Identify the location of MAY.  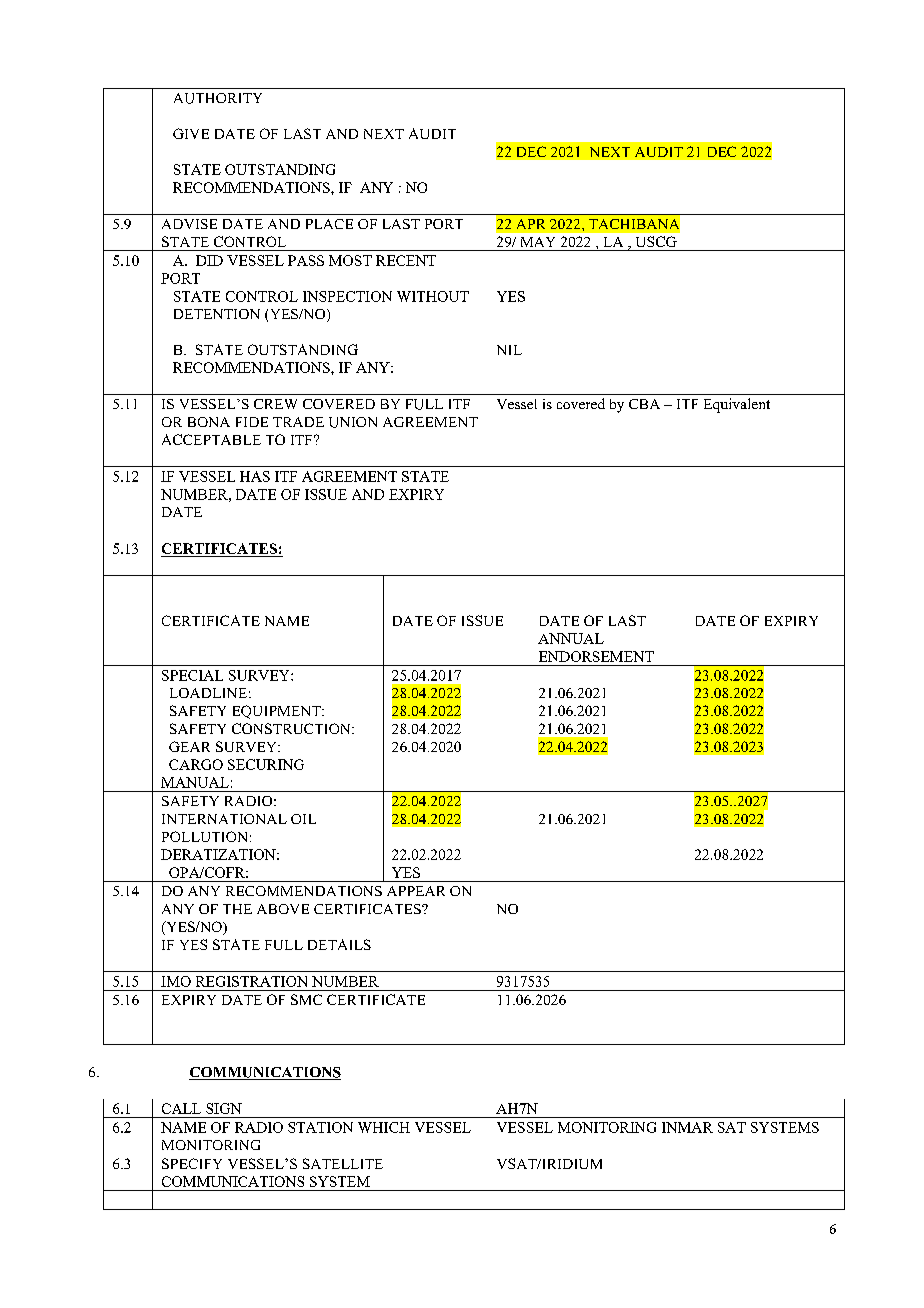
(538, 242).
